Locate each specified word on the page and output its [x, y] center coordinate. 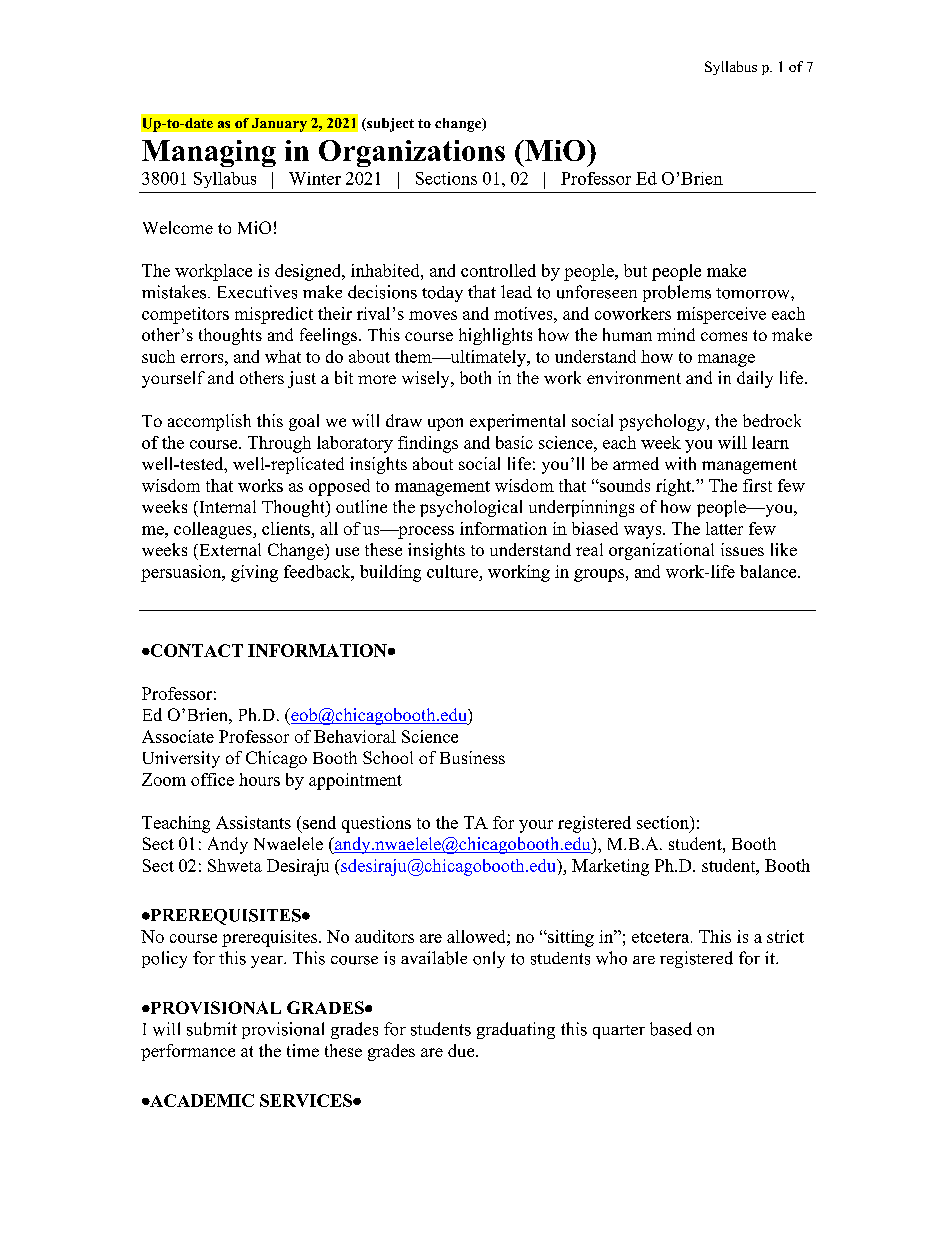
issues [742, 549]
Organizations [412, 153]
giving [254, 573]
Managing [209, 153]
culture [452, 571]
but [635, 270]
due [462, 1050]
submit [212, 1029]
